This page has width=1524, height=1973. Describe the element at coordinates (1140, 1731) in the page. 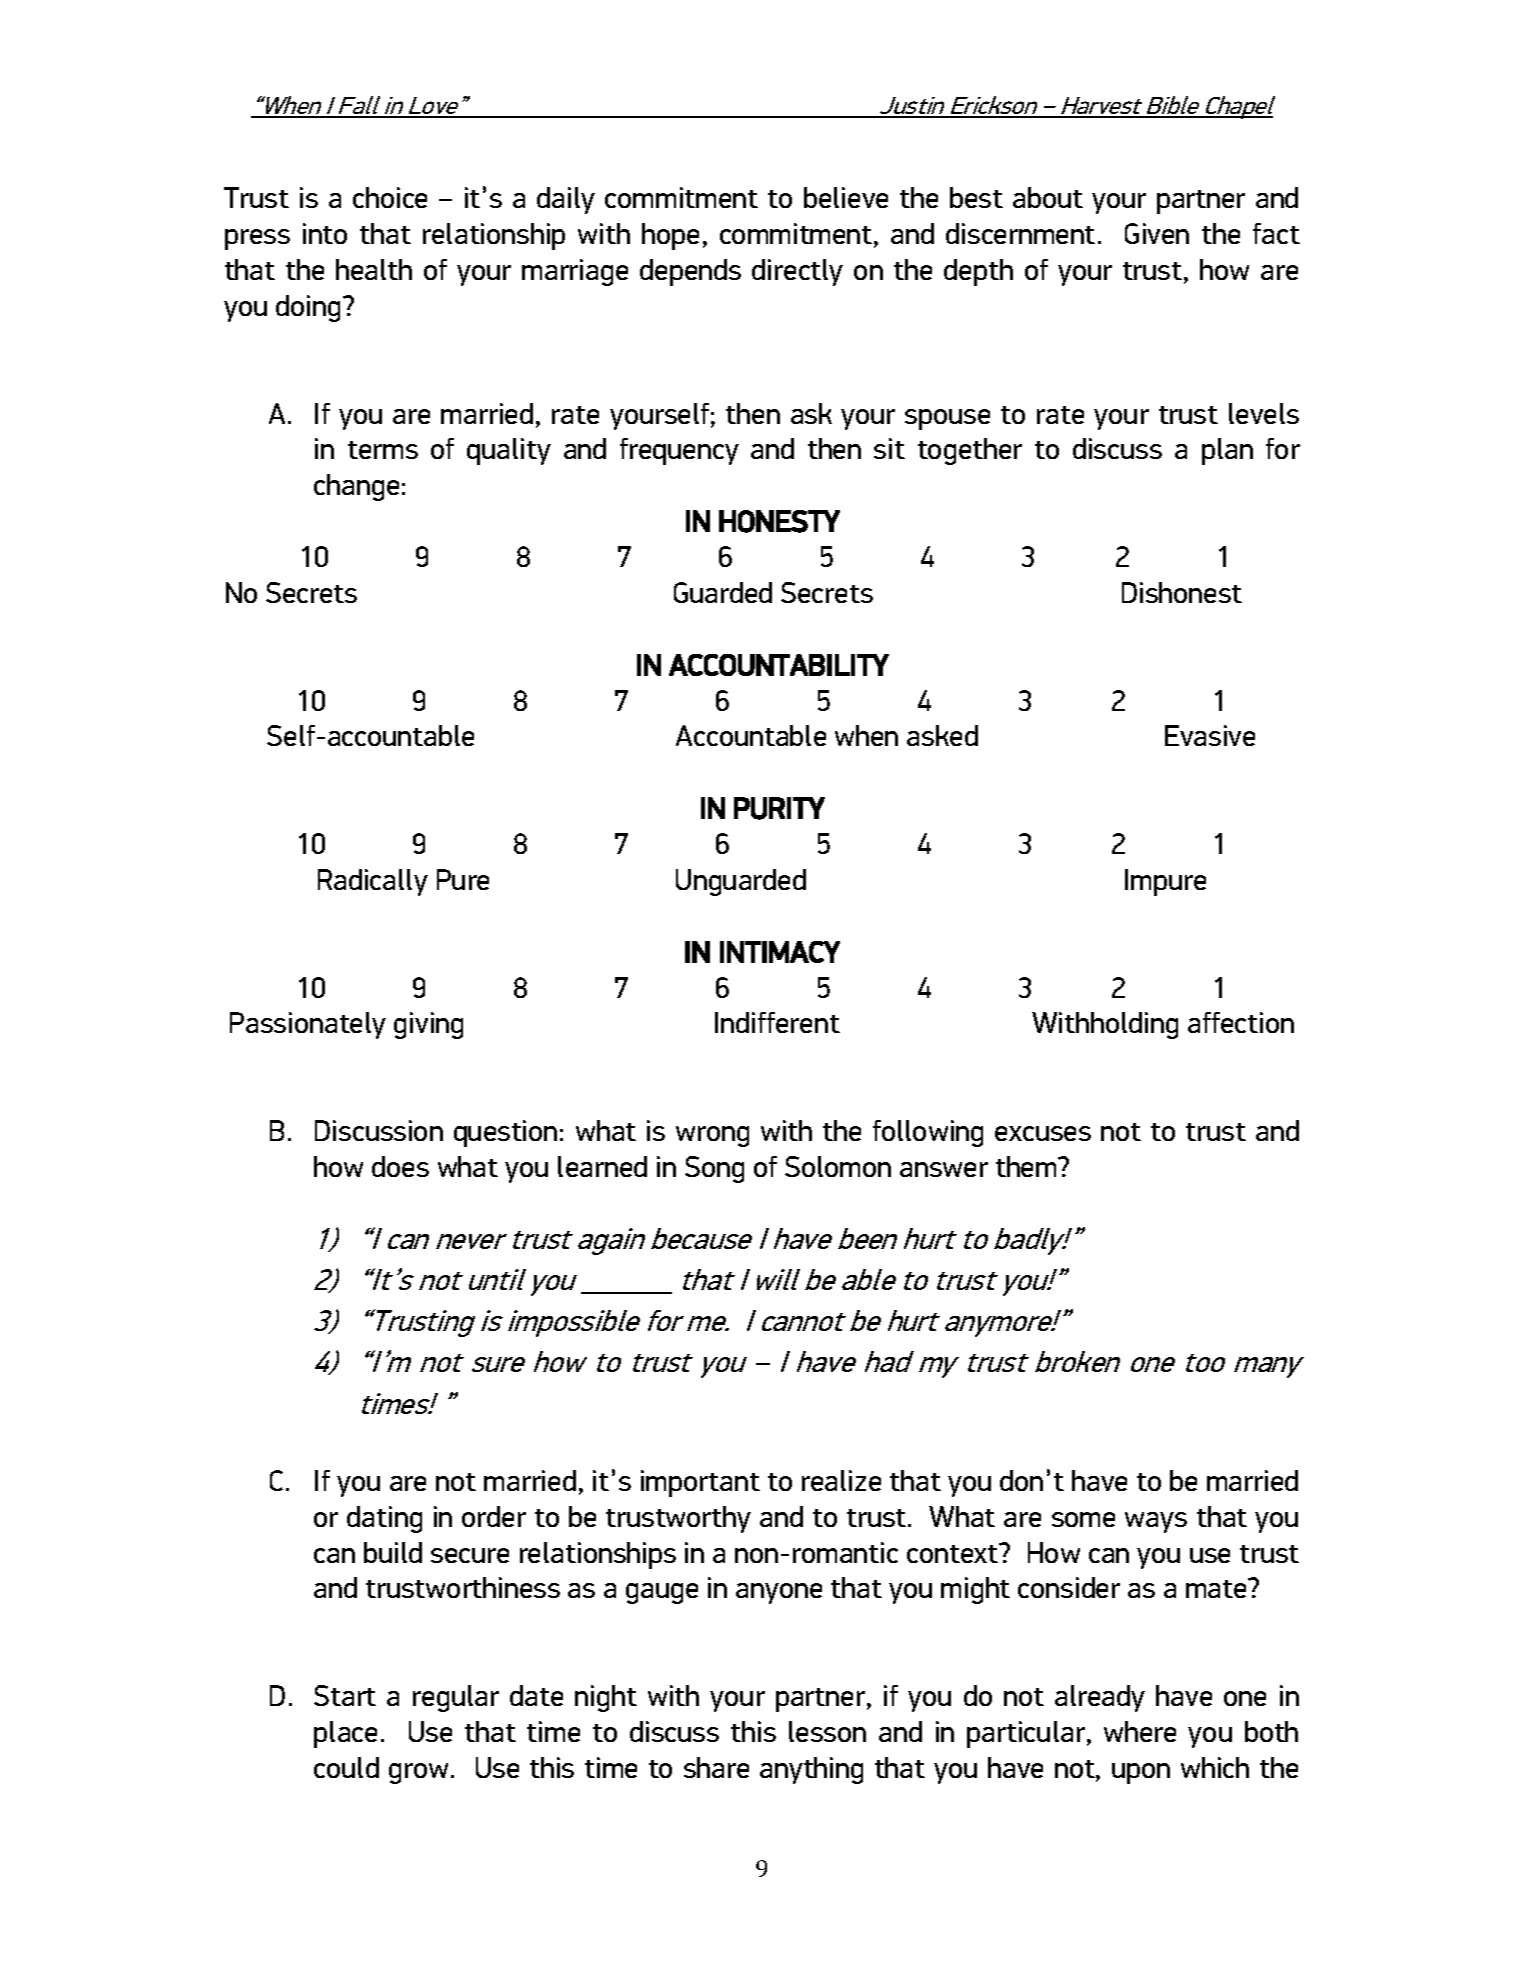

I see `where` at that location.
